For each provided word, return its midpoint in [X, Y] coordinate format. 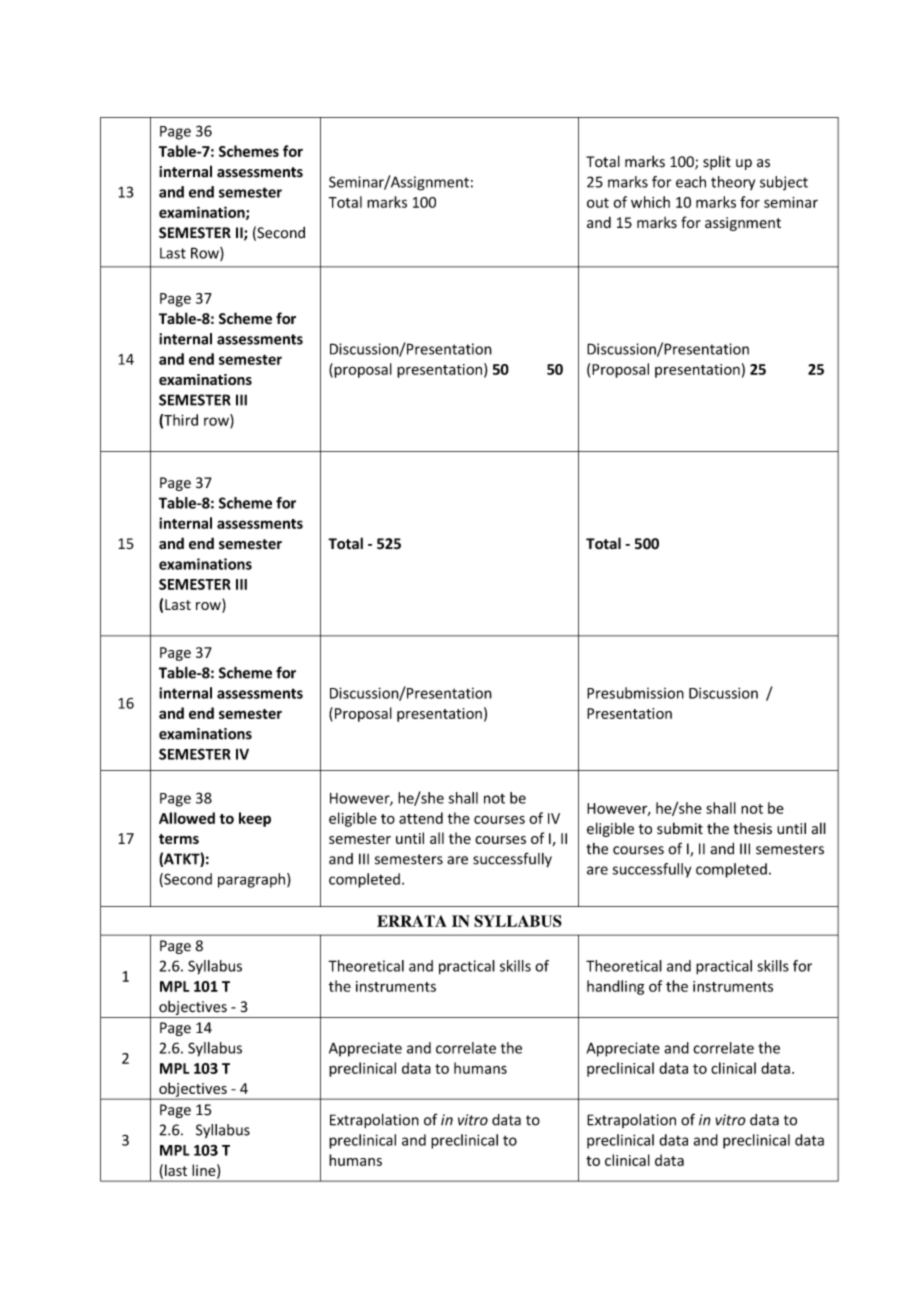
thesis [752, 828]
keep [255, 819]
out [598, 203]
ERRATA [412, 921]
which [650, 202]
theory [733, 183]
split [717, 162]
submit [680, 828]
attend [421, 818]
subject [784, 183]
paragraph [253, 880]
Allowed [187, 818]
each [691, 182]
